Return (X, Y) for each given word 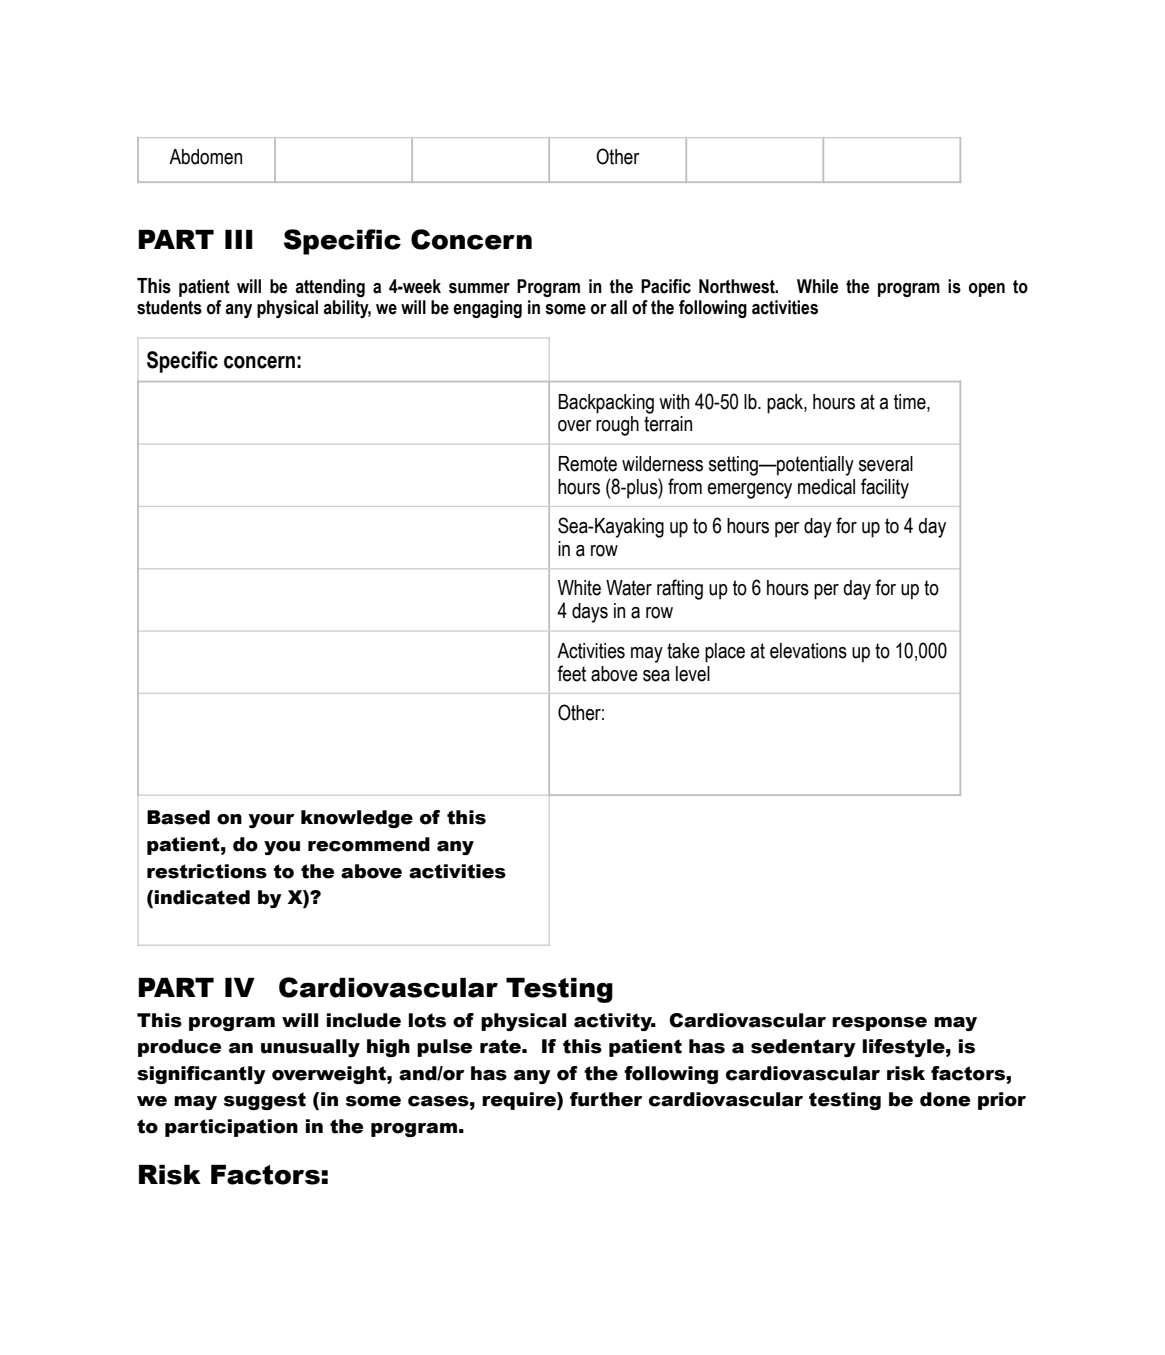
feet (571, 673)
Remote (588, 464)
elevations (808, 651)
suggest (265, 1101)
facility (885, 488)
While (817, 286)
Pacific (666, 286)
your (271, 821)
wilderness (662, 464)
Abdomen (205, 157)
